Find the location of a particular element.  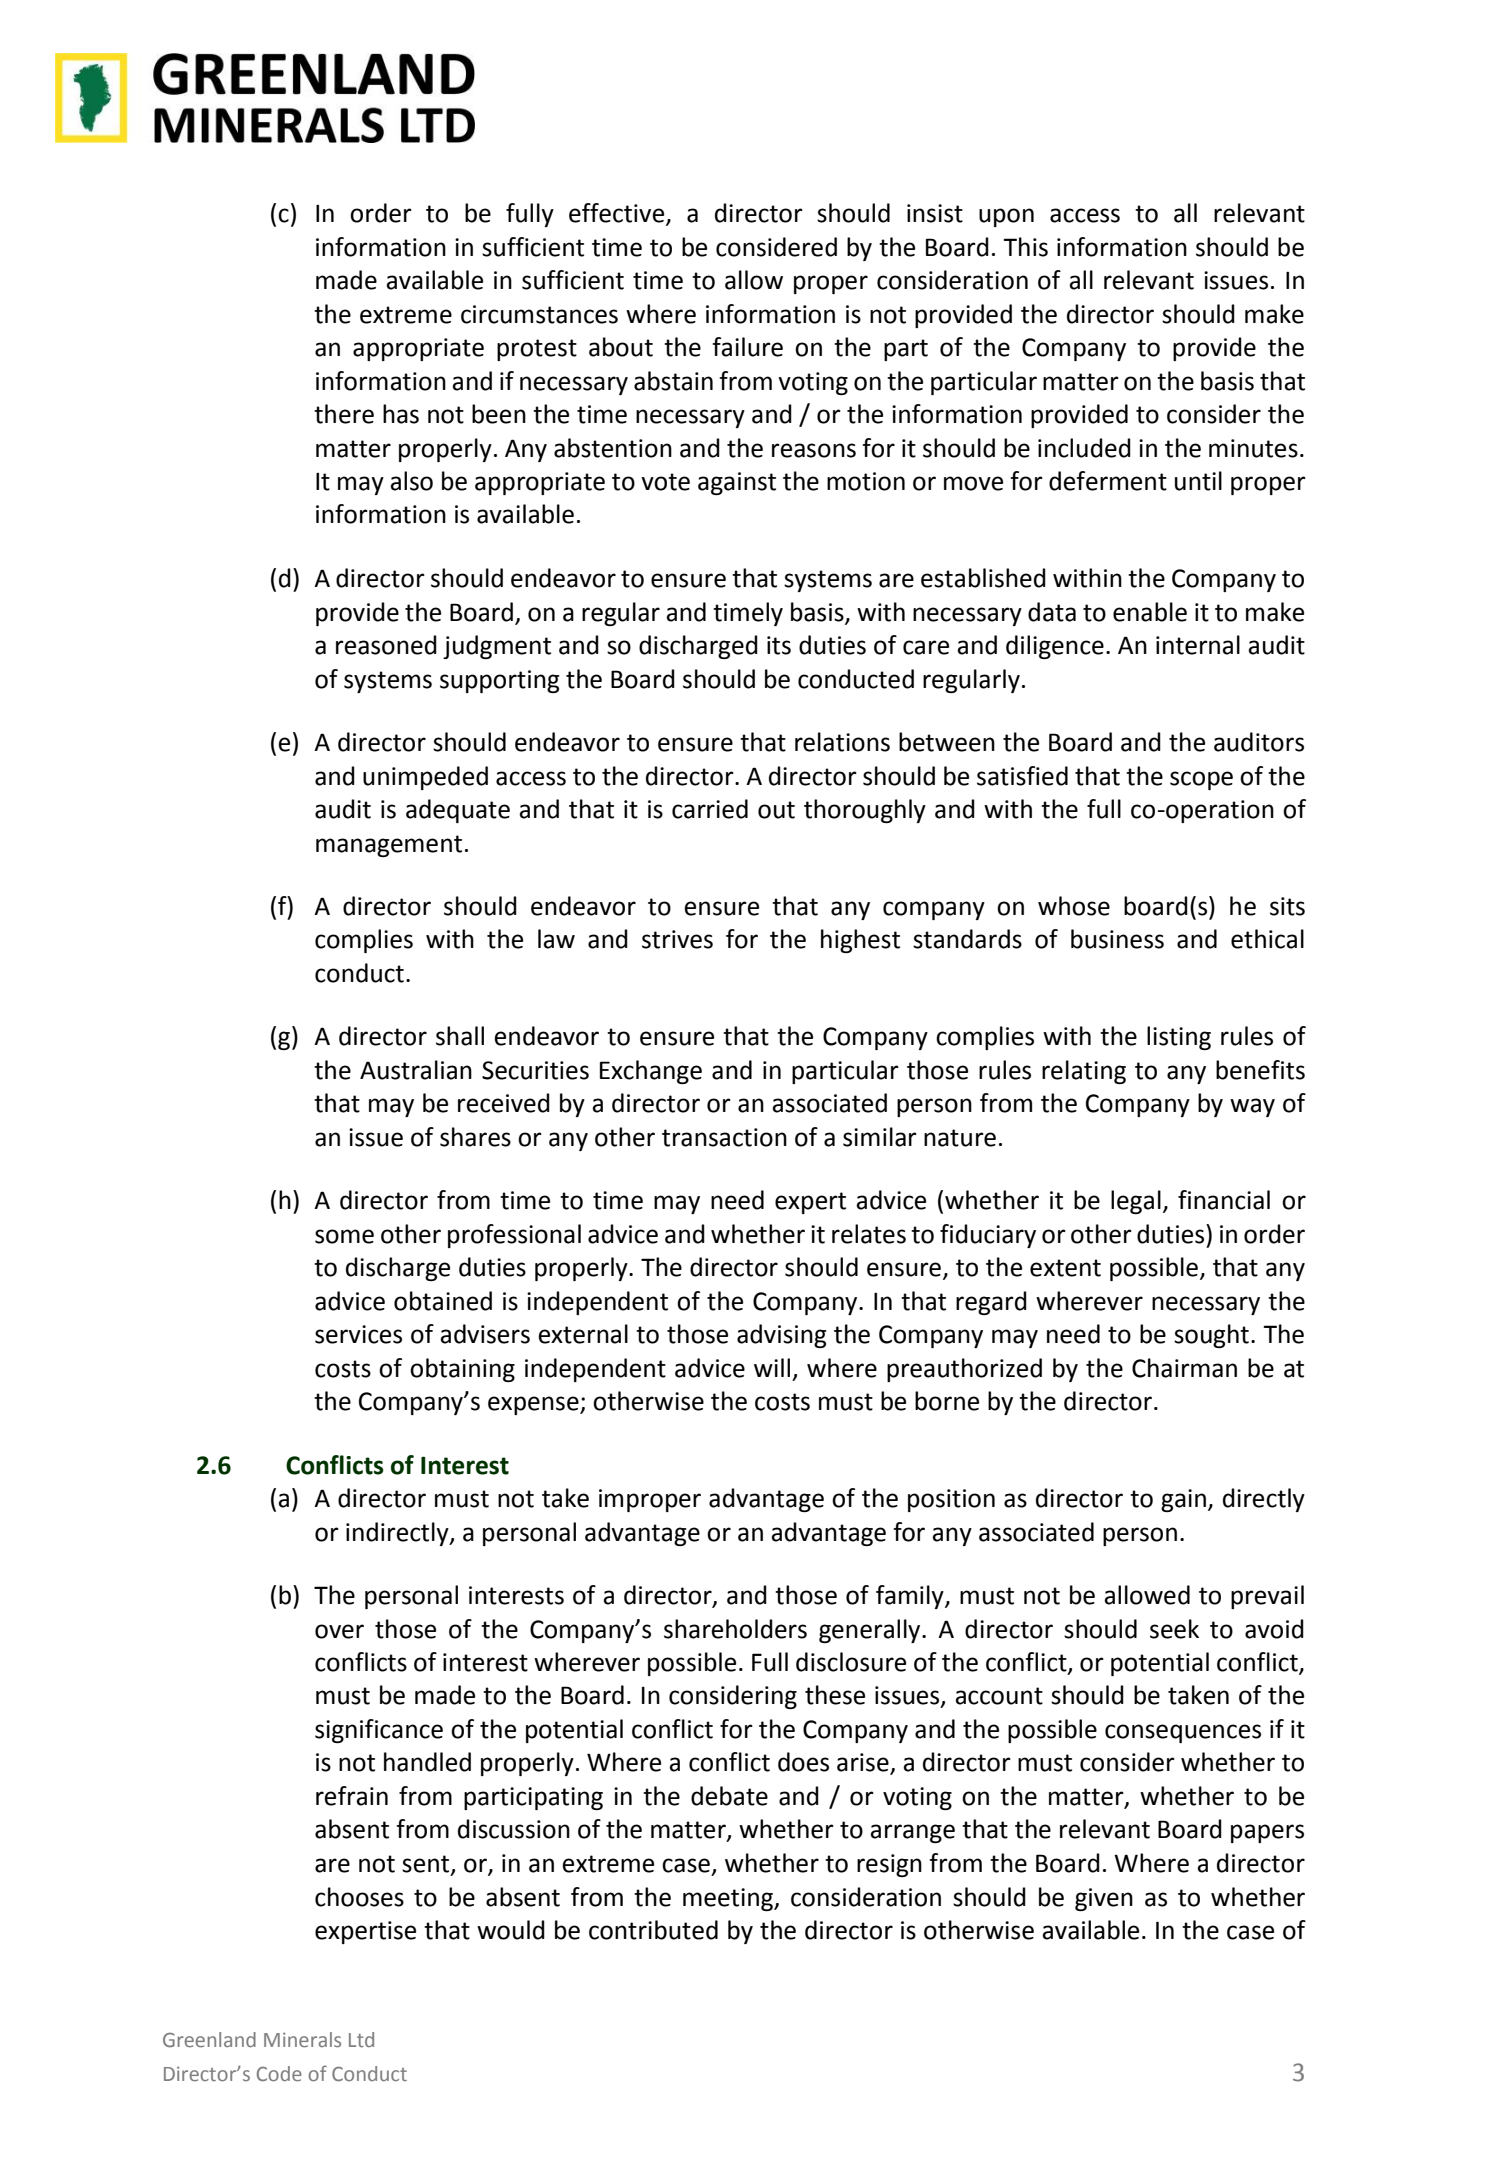

failure is located at coordinates (747, 347).
